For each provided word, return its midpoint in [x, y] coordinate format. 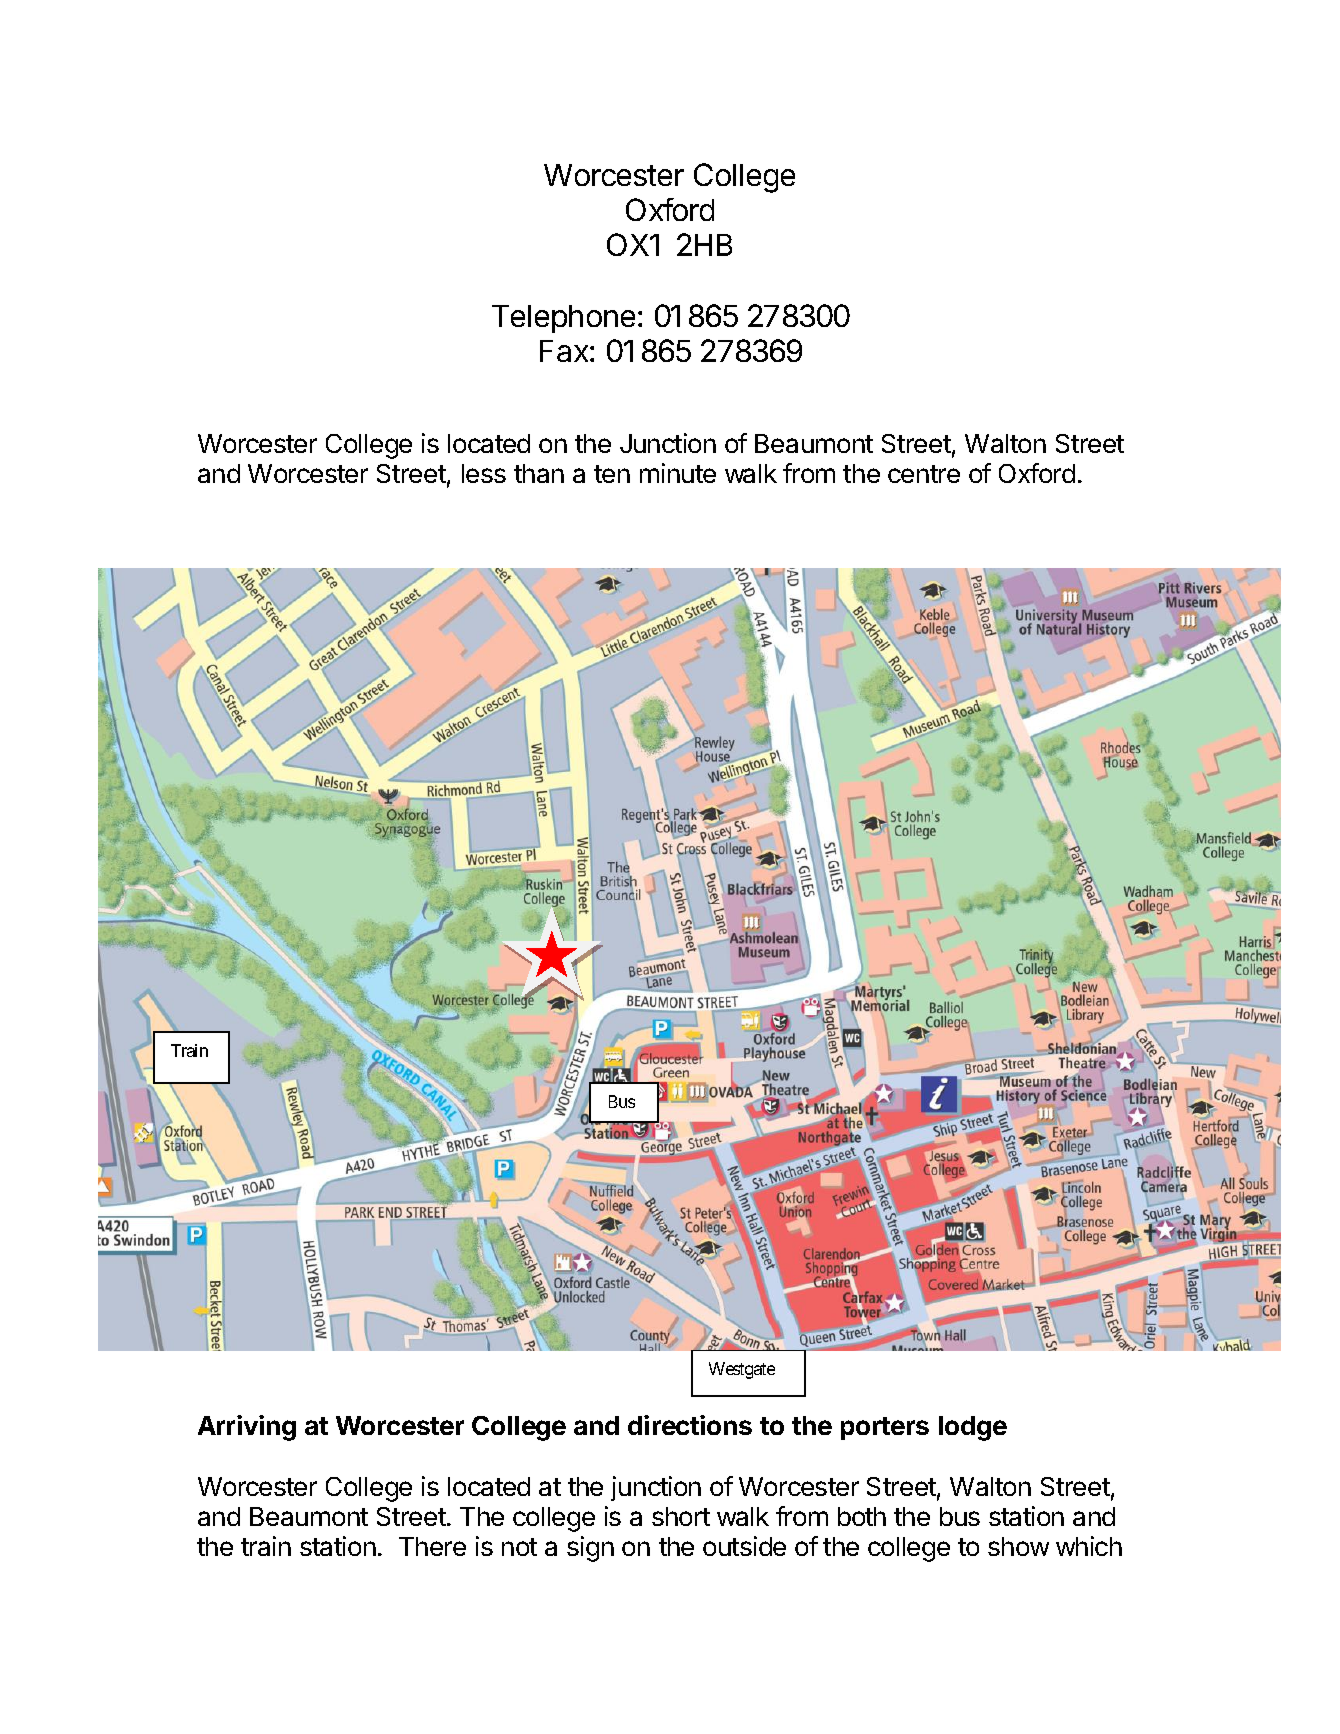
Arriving [247, 1428]
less [484, 473]
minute [678, 473]
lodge [973, 1428]
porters [885, 1428]
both [862, 1516]
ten [612, 474]
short [681, 1516]
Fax [565, 351]
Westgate [742, 1370]
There [432, 1546]
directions [690, 1425]
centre [924, 474]
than [539, 473]
